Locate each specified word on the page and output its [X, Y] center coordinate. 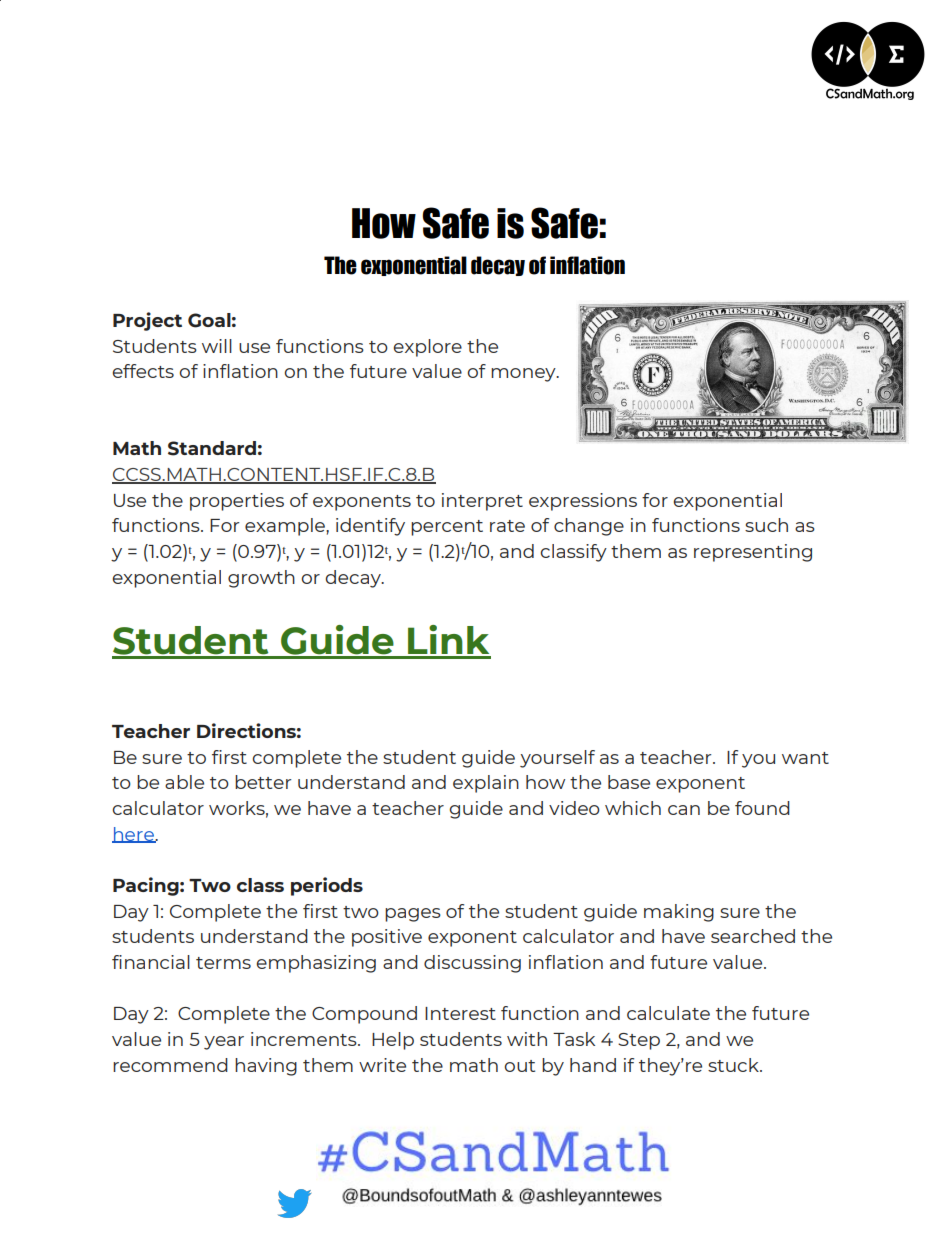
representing [753, 553]
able [184, 782]
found [762, 808]
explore [428, 348]
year [224, 1043]
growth [261, 579]
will [217, 346]
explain [486, 784]
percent [447, 528]
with [527, 1039]
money [524, 375]
